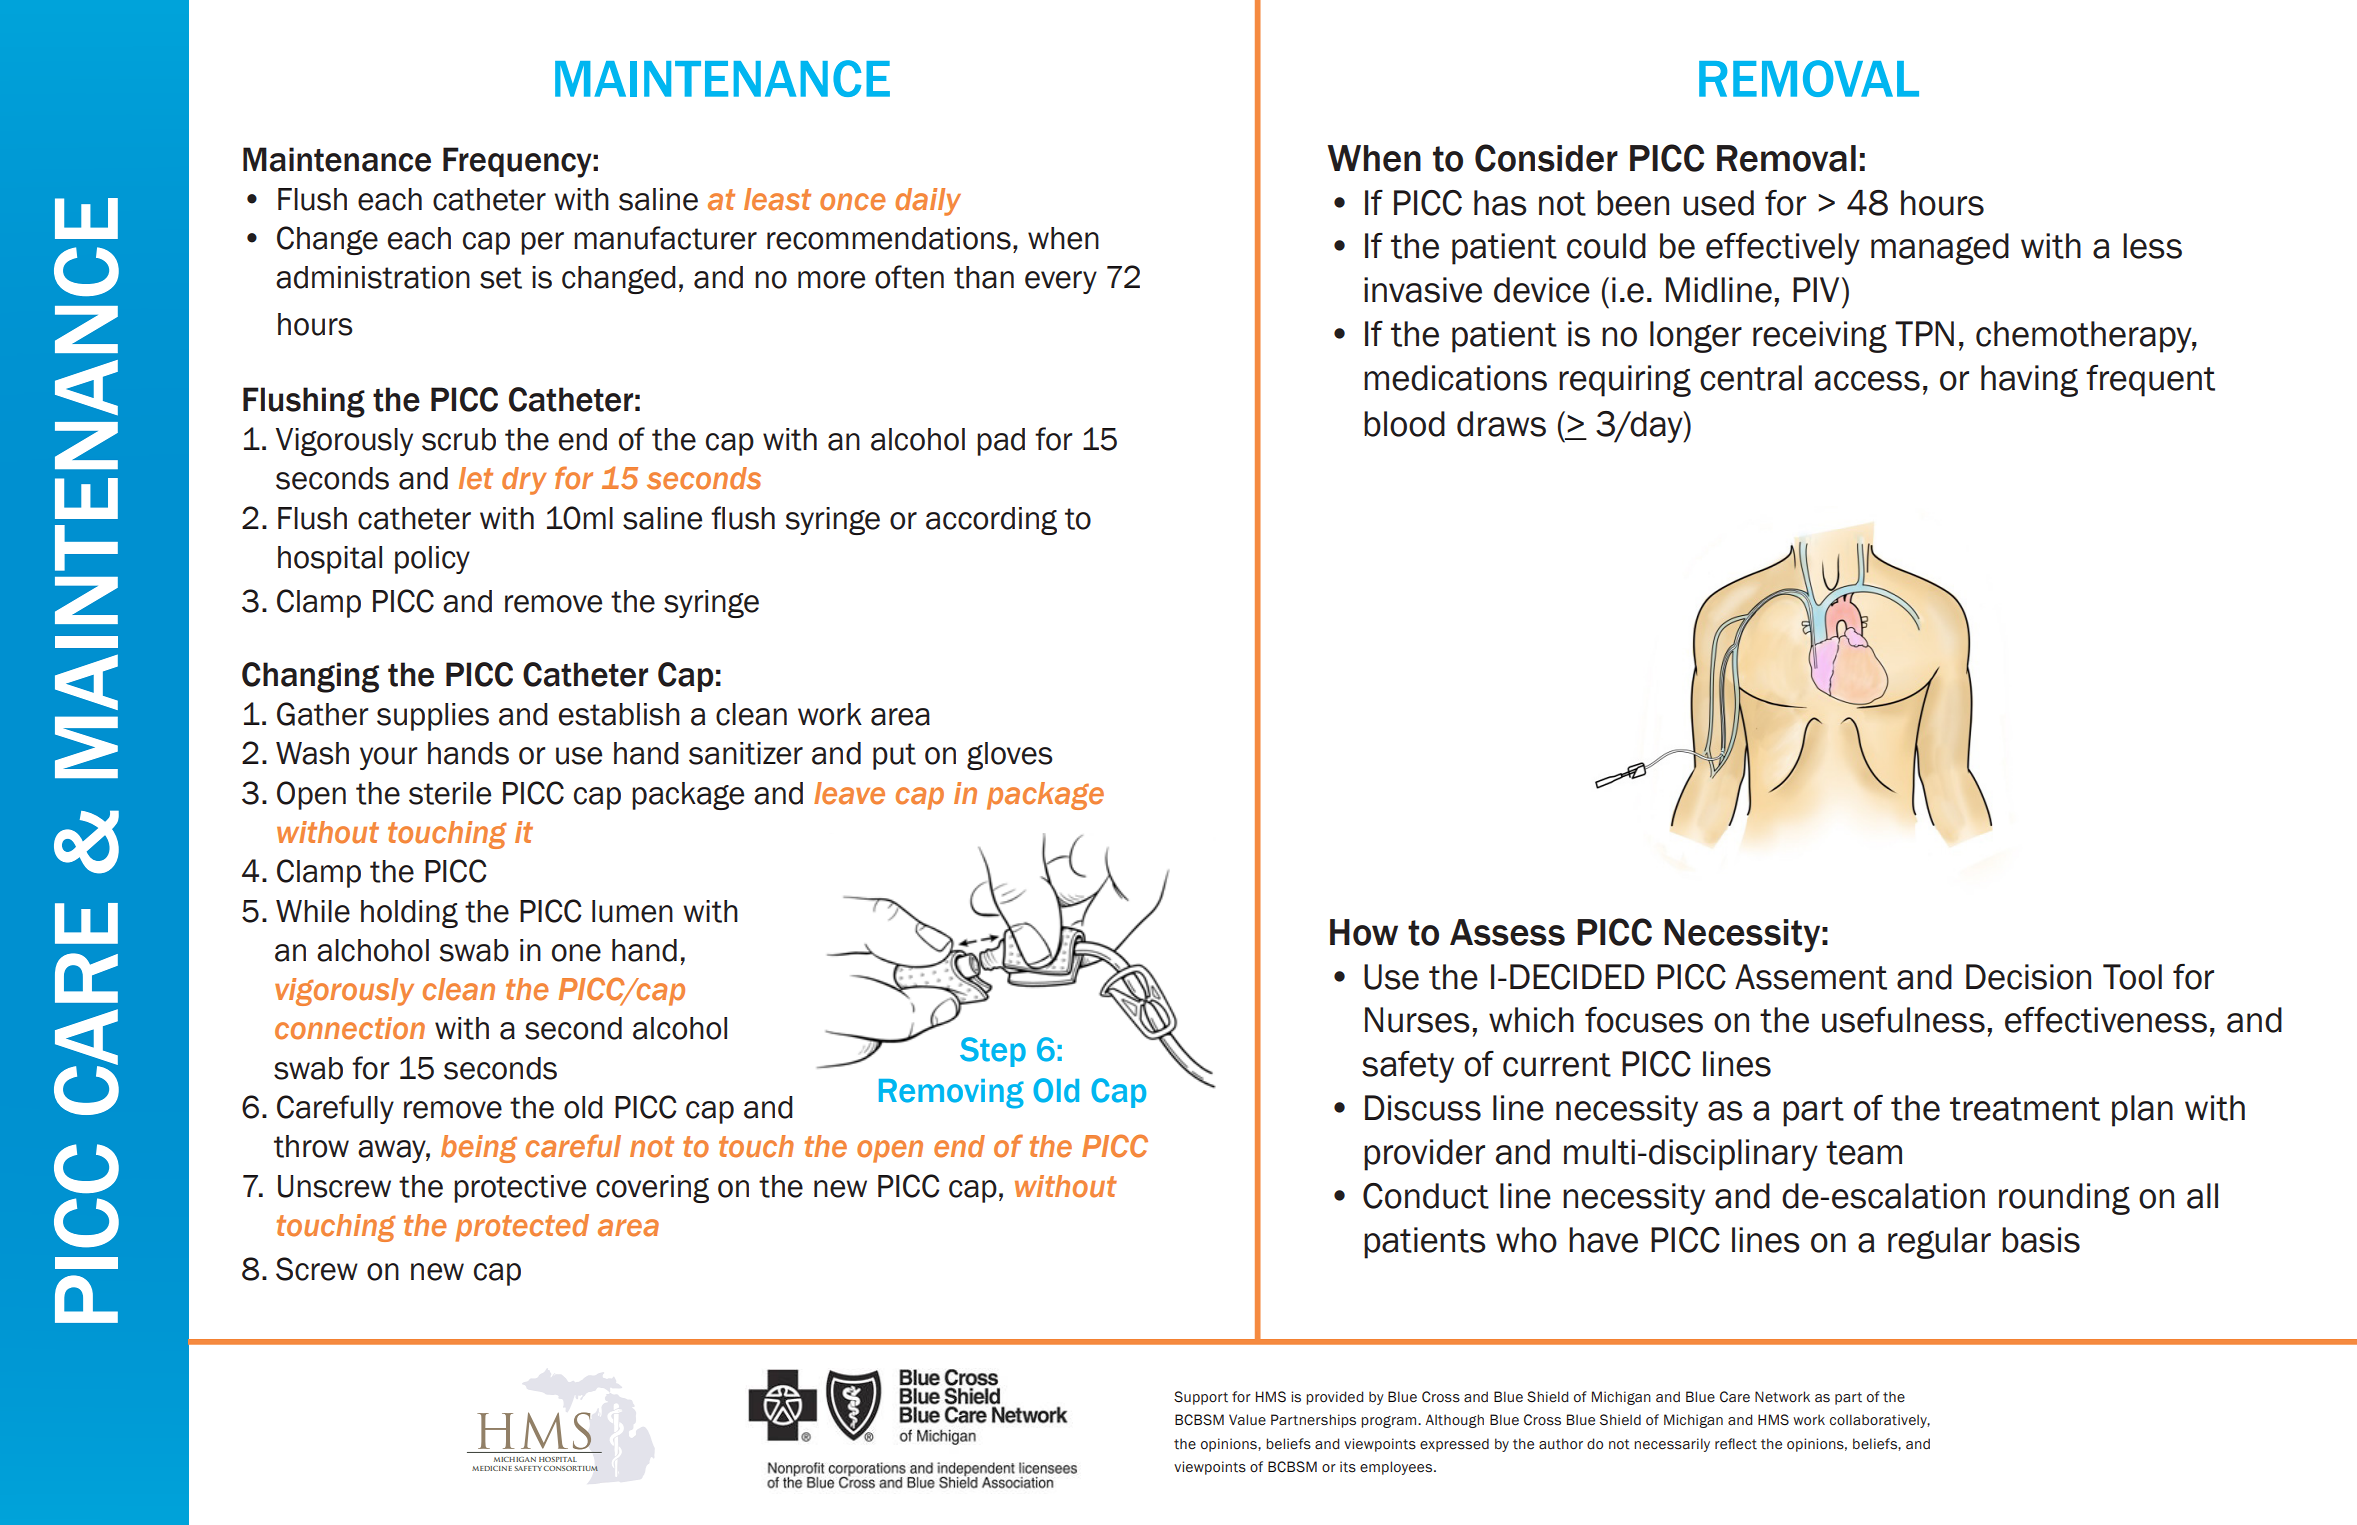 Image resolution: width=2357 pixels, height=1525 pixels. Describe the element at coordinates (350, 1028) in the screenshot. I see `connection` at that location.
